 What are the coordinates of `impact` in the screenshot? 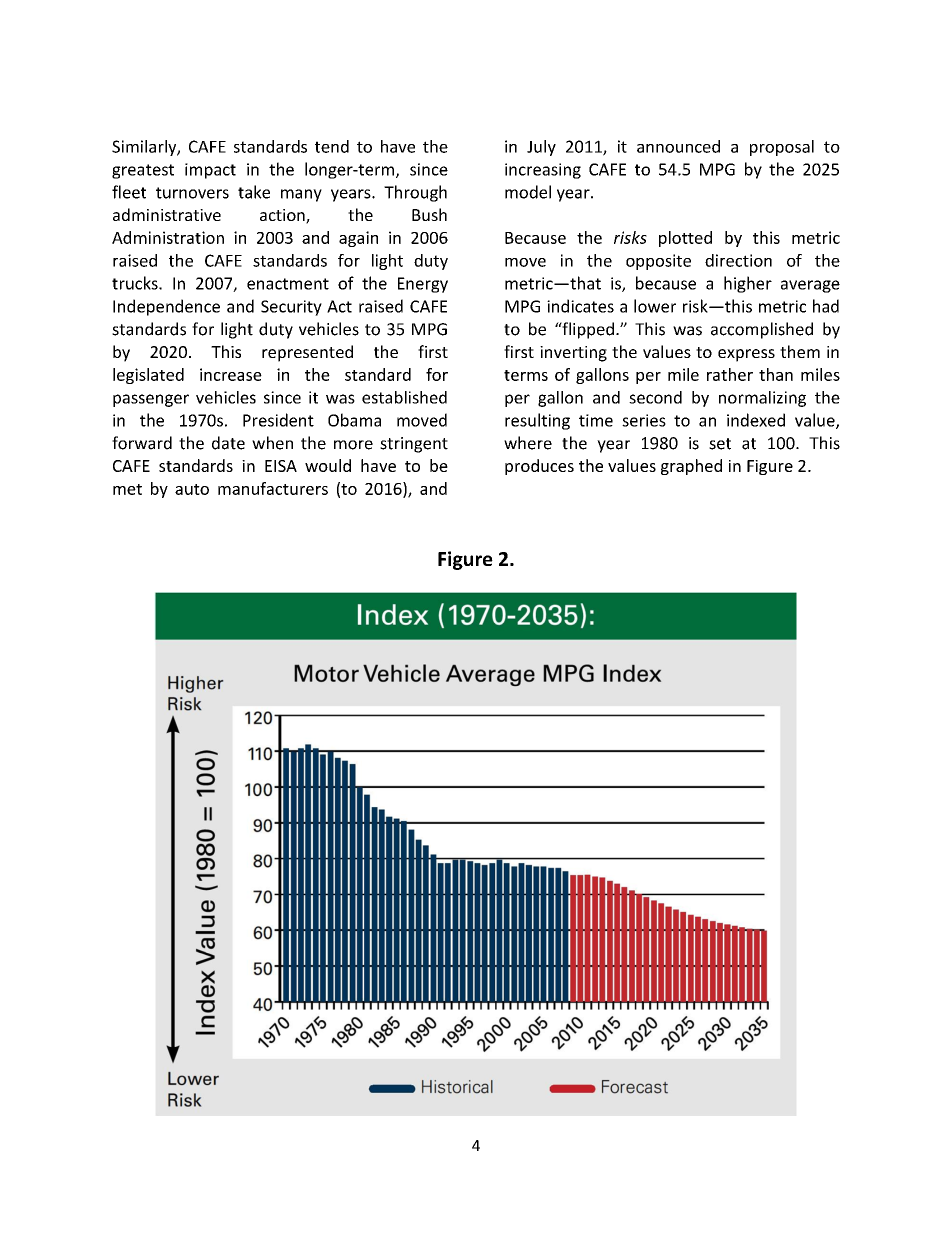 It's located at (210, 171).
